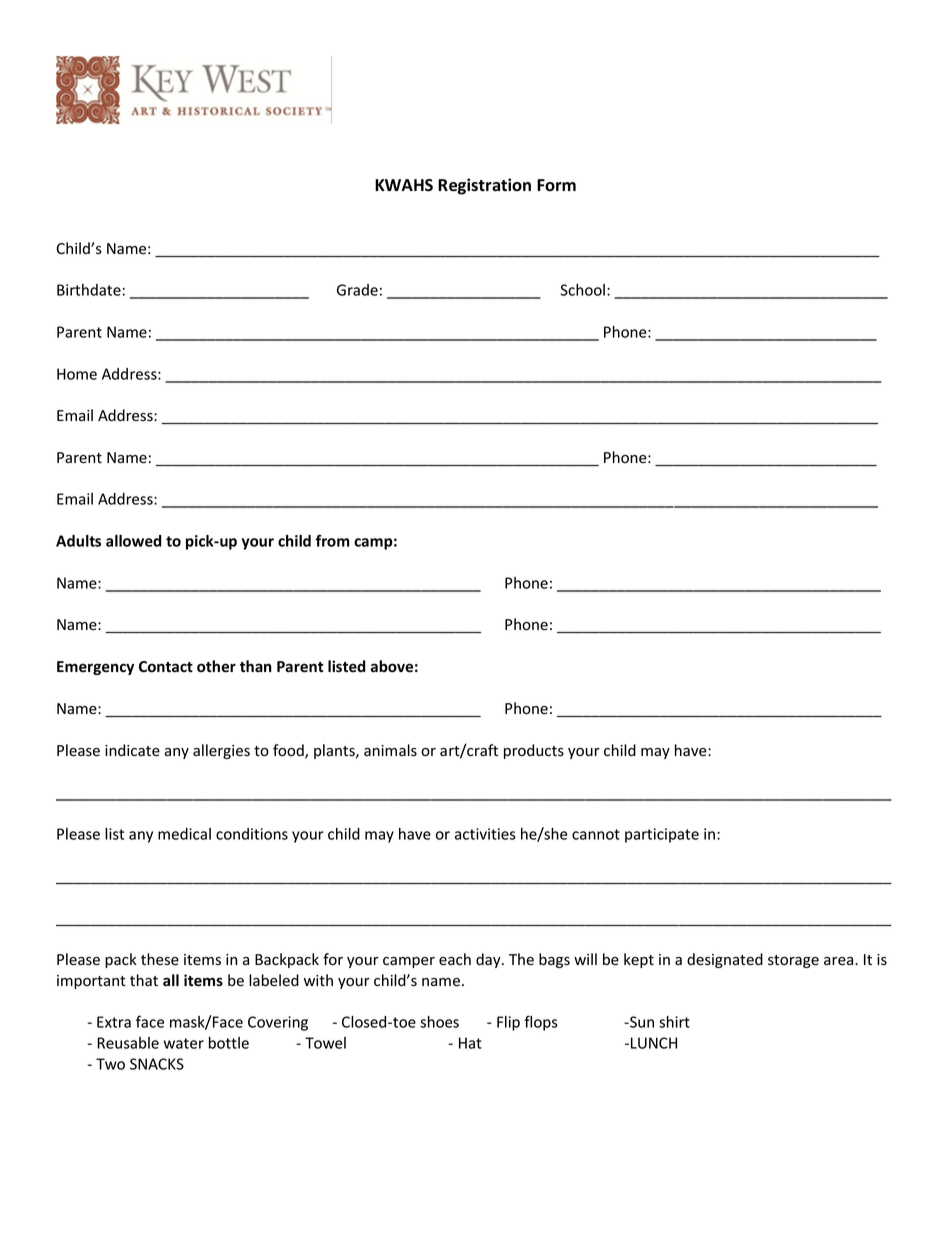  Describe the element at coordinates (484, 186) in the document. I see `Registration` at that location.
